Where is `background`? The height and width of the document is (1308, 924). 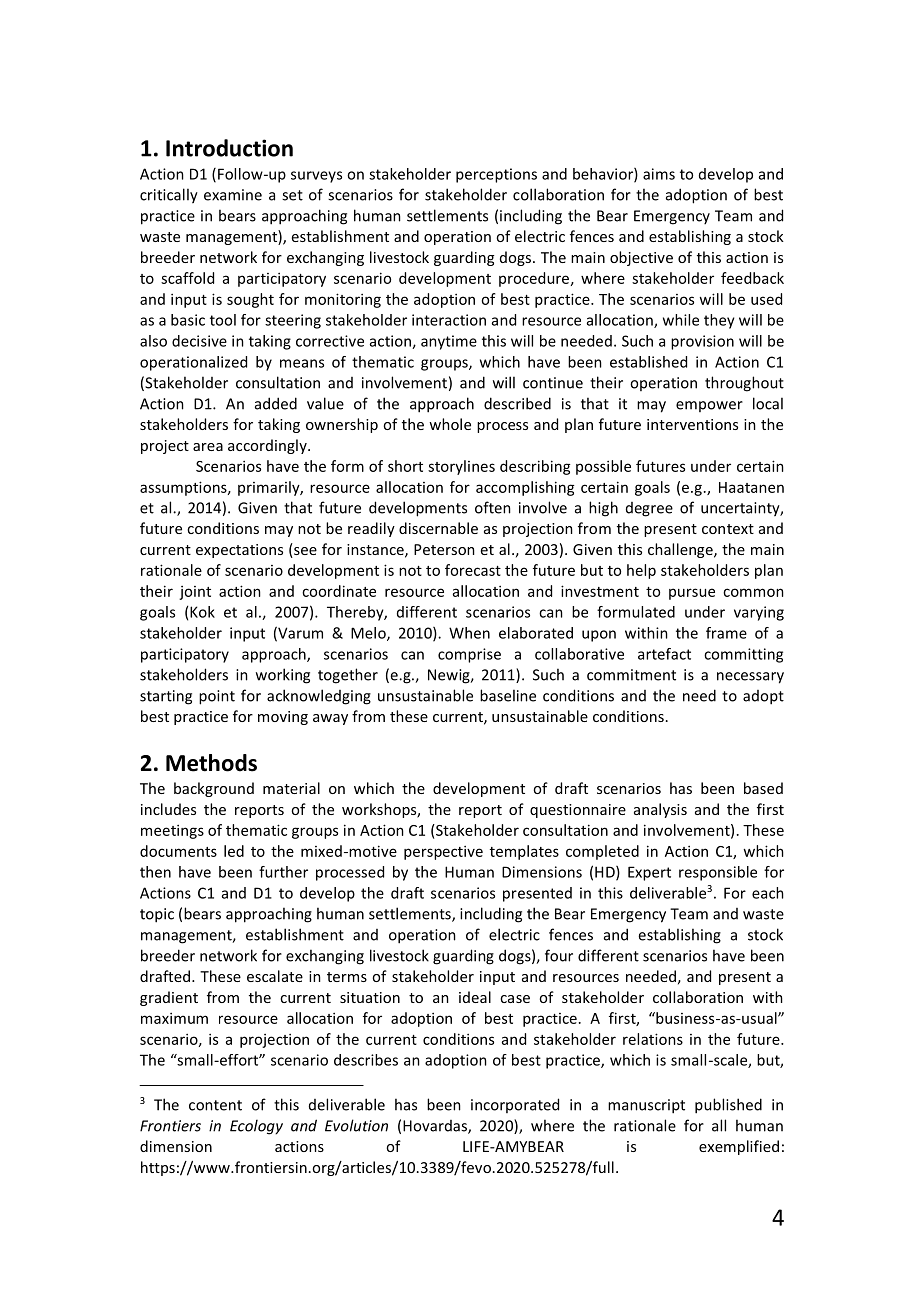
background is located at coordinates (214, 789).
